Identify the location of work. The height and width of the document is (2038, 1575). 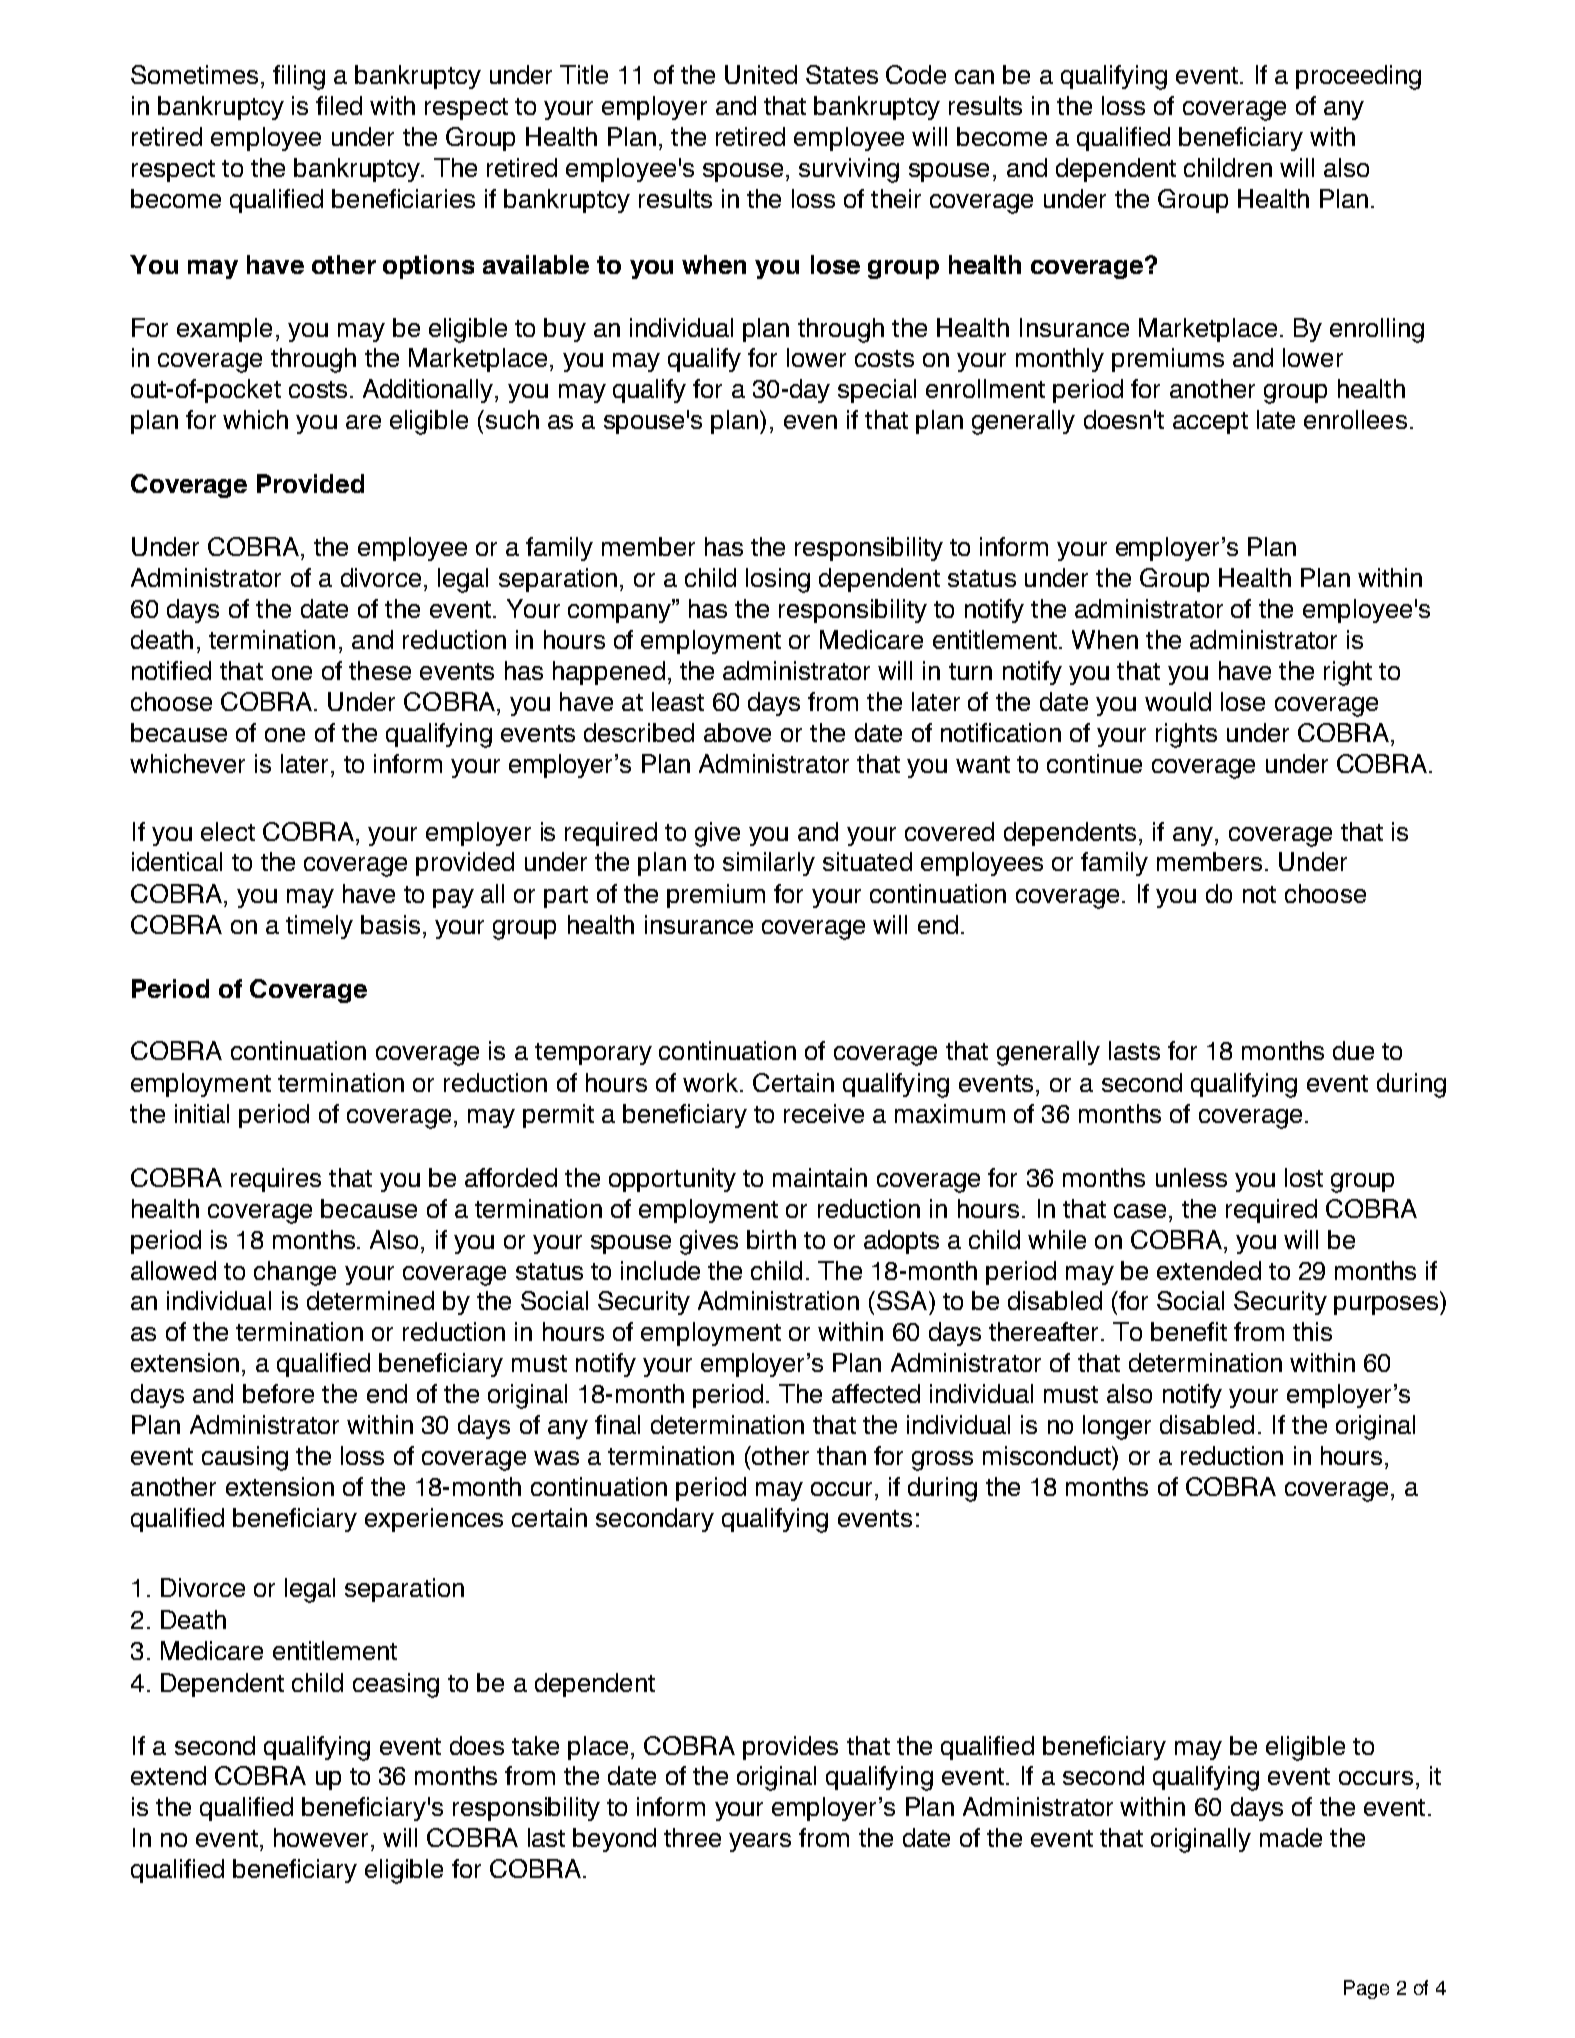
(712, 1082).
